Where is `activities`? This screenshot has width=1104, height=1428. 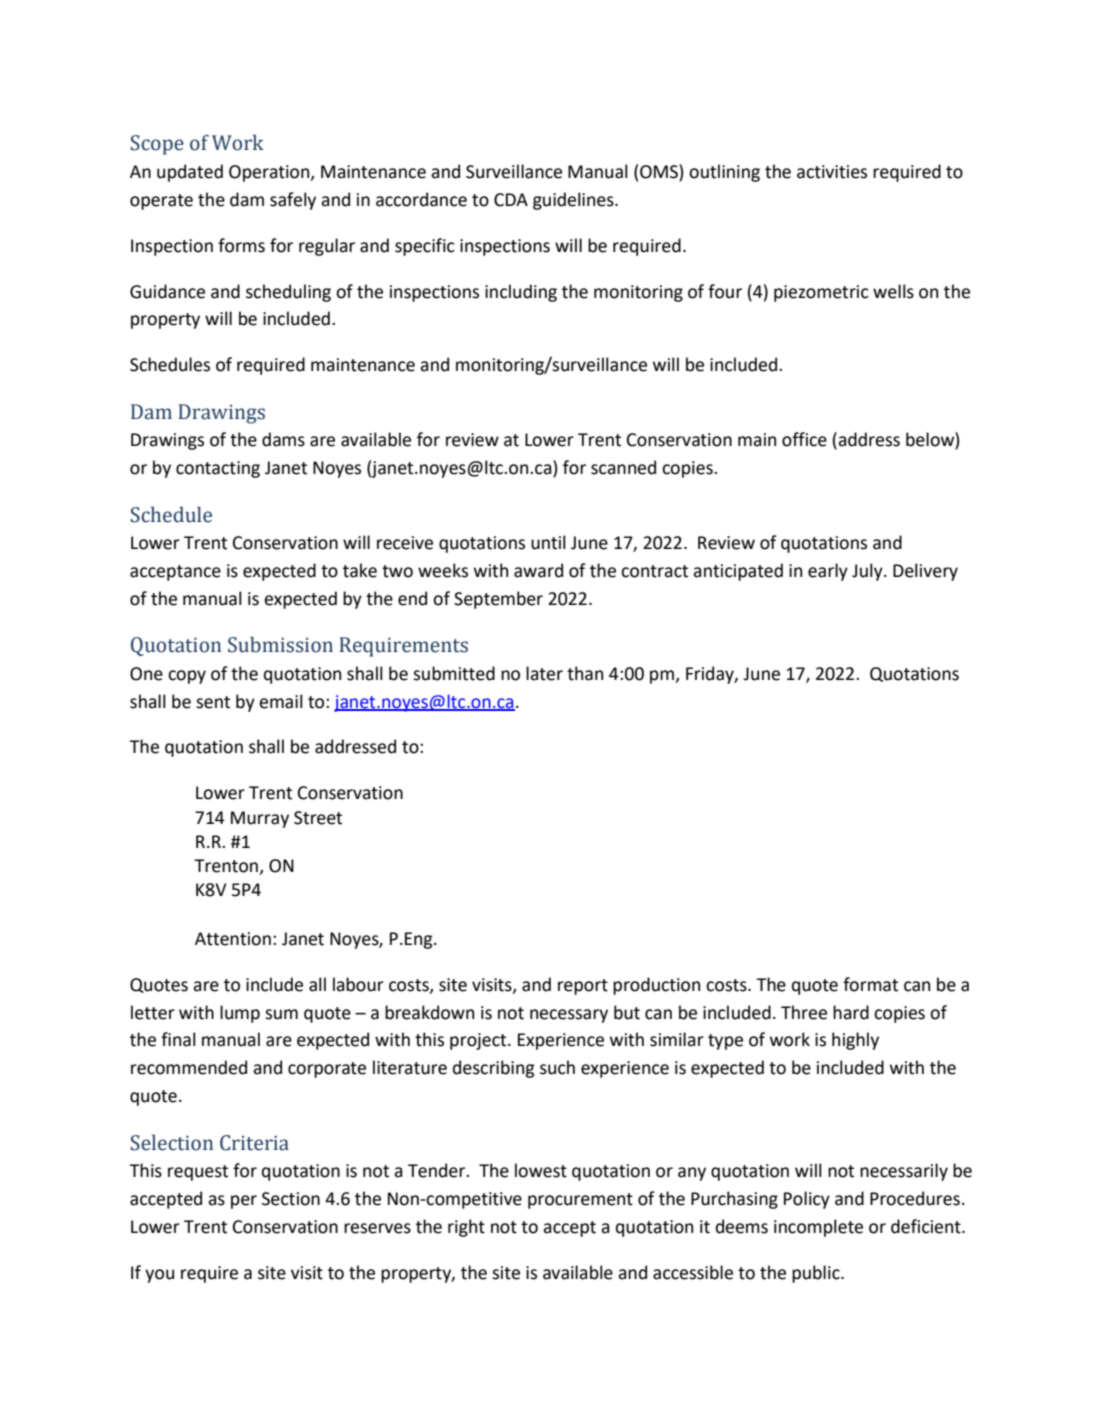 activities is located at coordinates (832, 172).
